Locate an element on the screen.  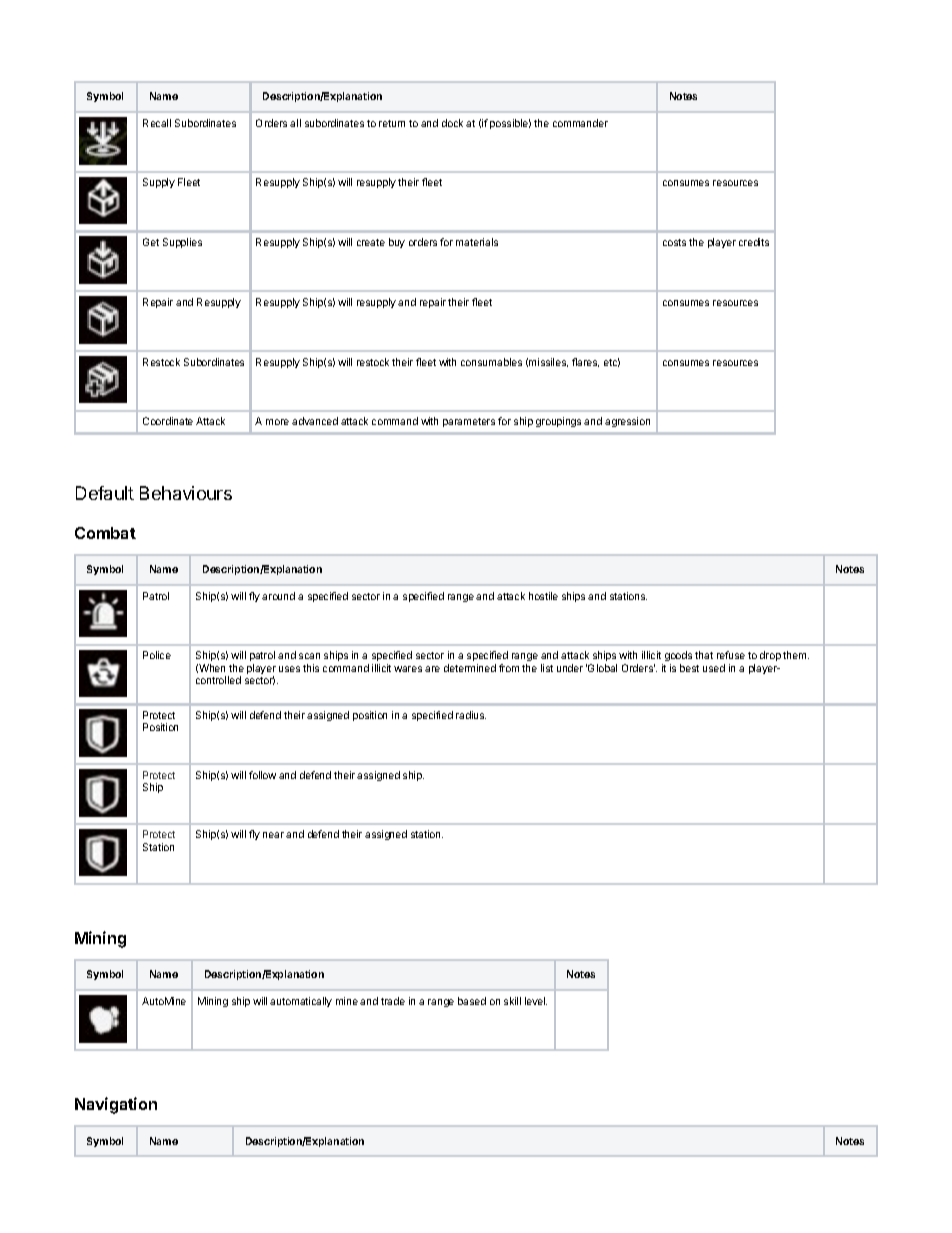
Police is located at coordinates (157, 655).
